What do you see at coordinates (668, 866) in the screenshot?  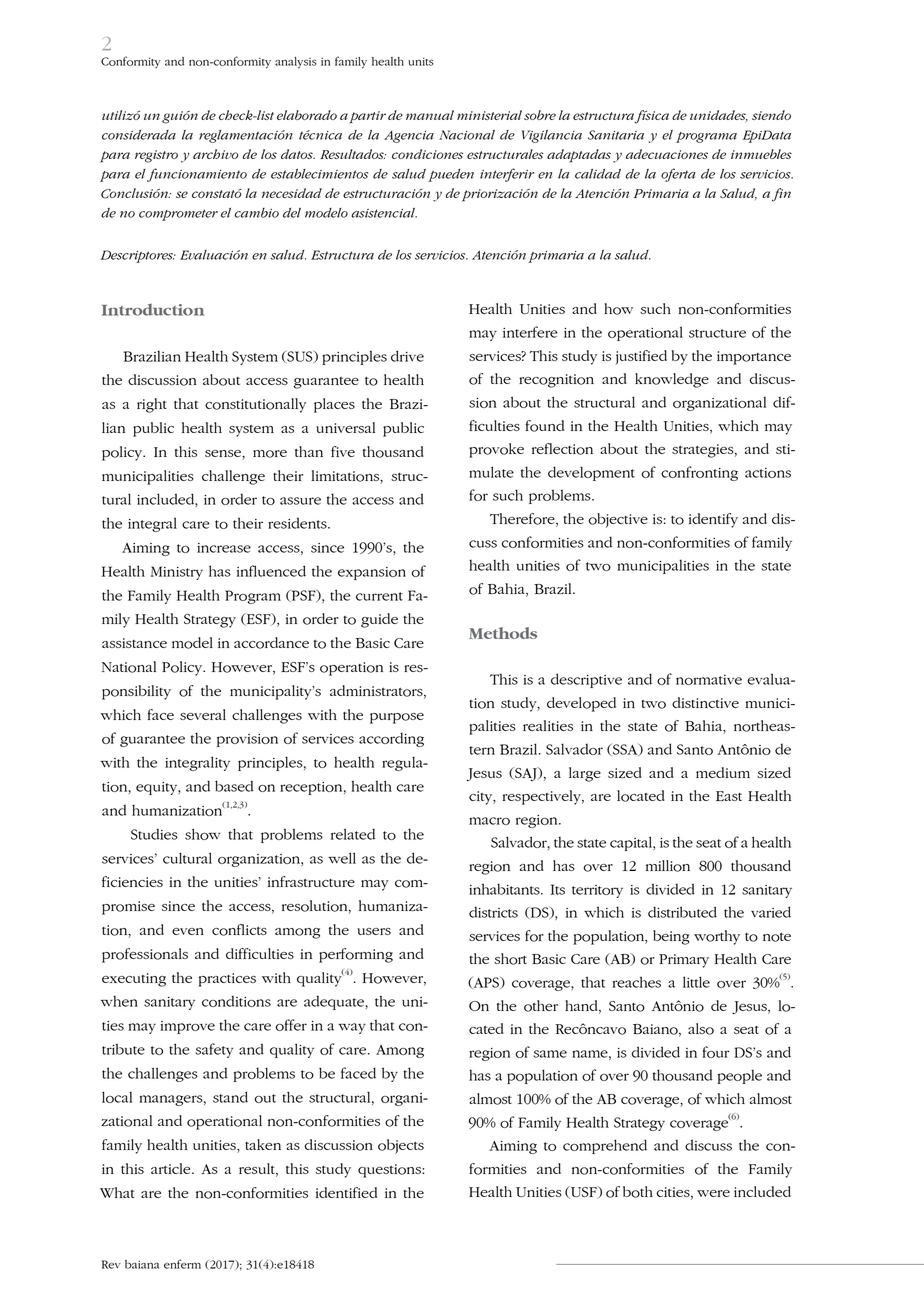 I see `million` at bounding box center [668, 866].
